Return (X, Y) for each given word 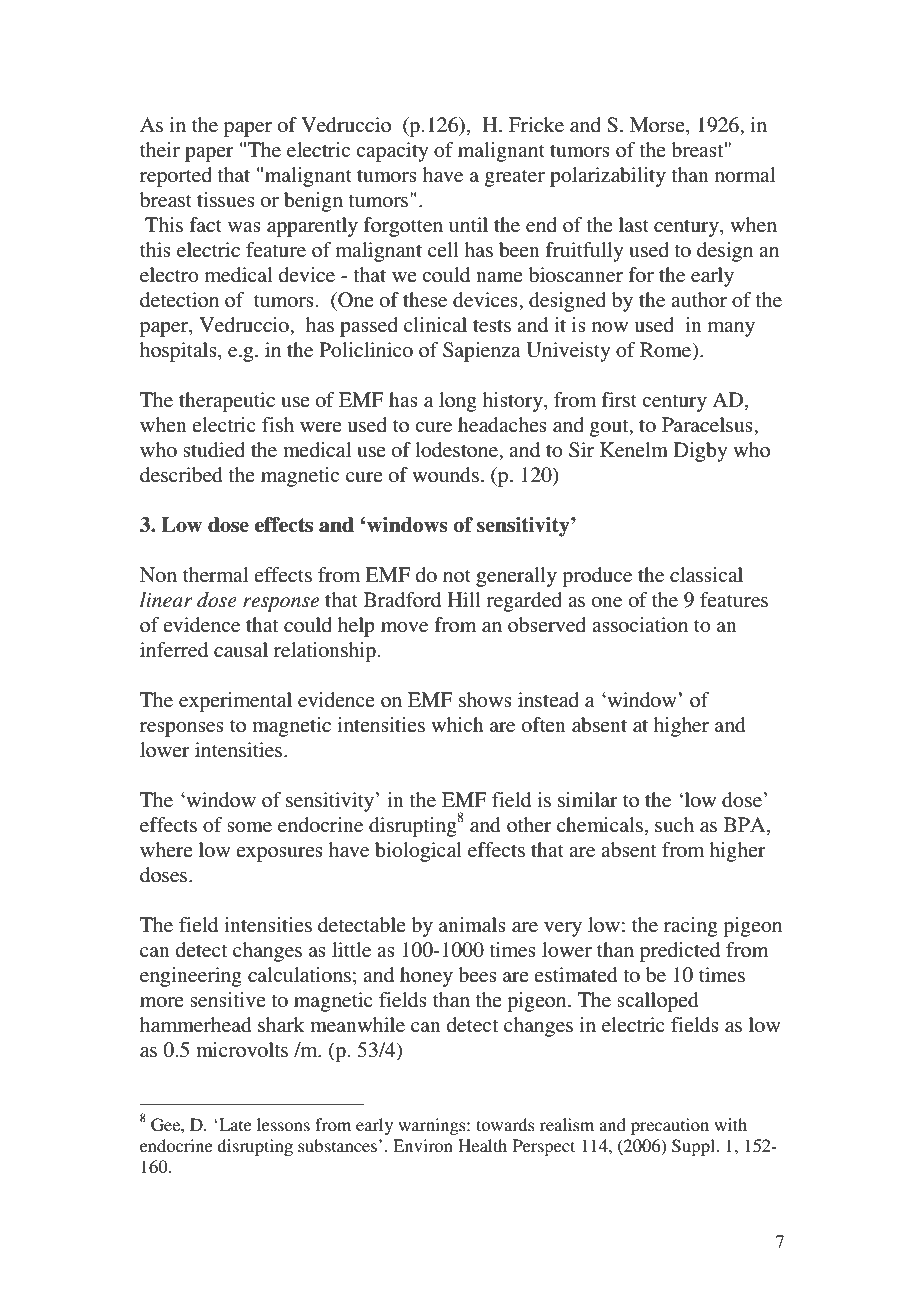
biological (418, 852)
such (674, 825)
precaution (670, 1126)
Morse (658, 124)
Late (234, 1124)
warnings (433, 1126)
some (249, 827)
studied (214, 450)
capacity (392, 152)
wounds (445, 475)
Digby (700, 452)
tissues (226, 200)
